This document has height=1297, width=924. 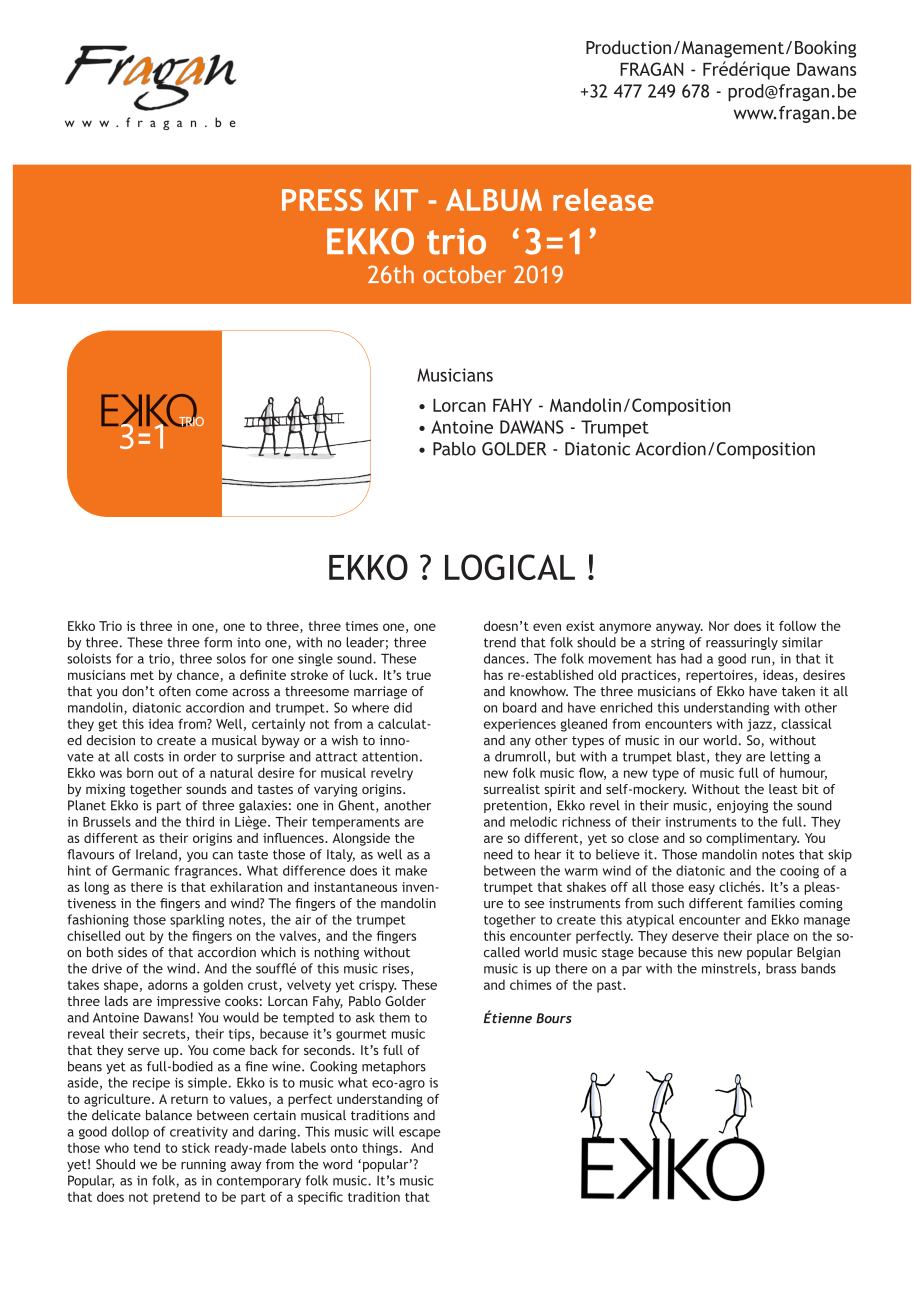 What do you see at coordinates (203, 1165) in the document?
I see `running` at bounding box center [203, 1165].
